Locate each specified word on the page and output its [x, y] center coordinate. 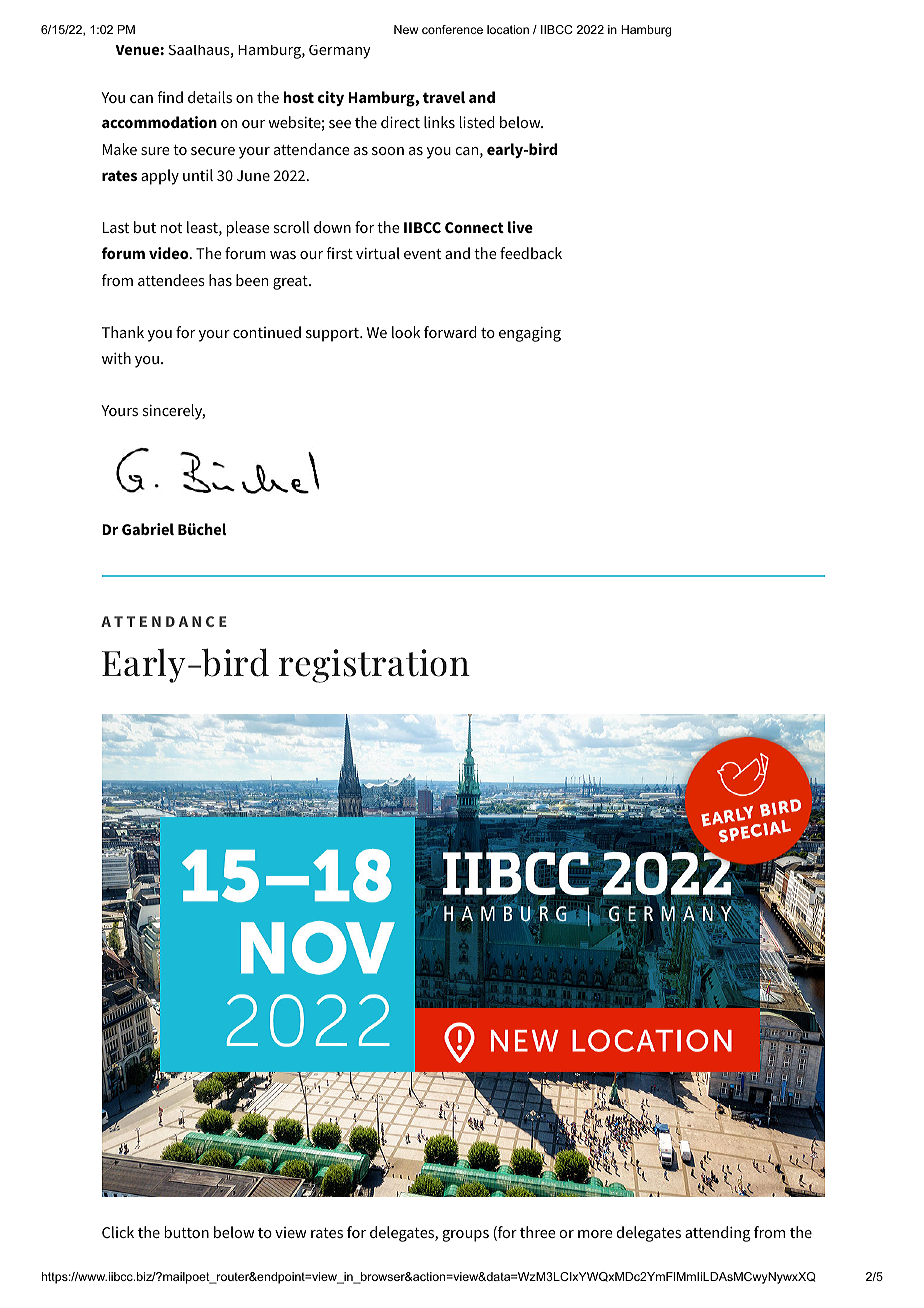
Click [118, 1232]
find [170, 97]
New [406, 29]
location [508, 29]
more [595, 1234]
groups [465, 1236]
